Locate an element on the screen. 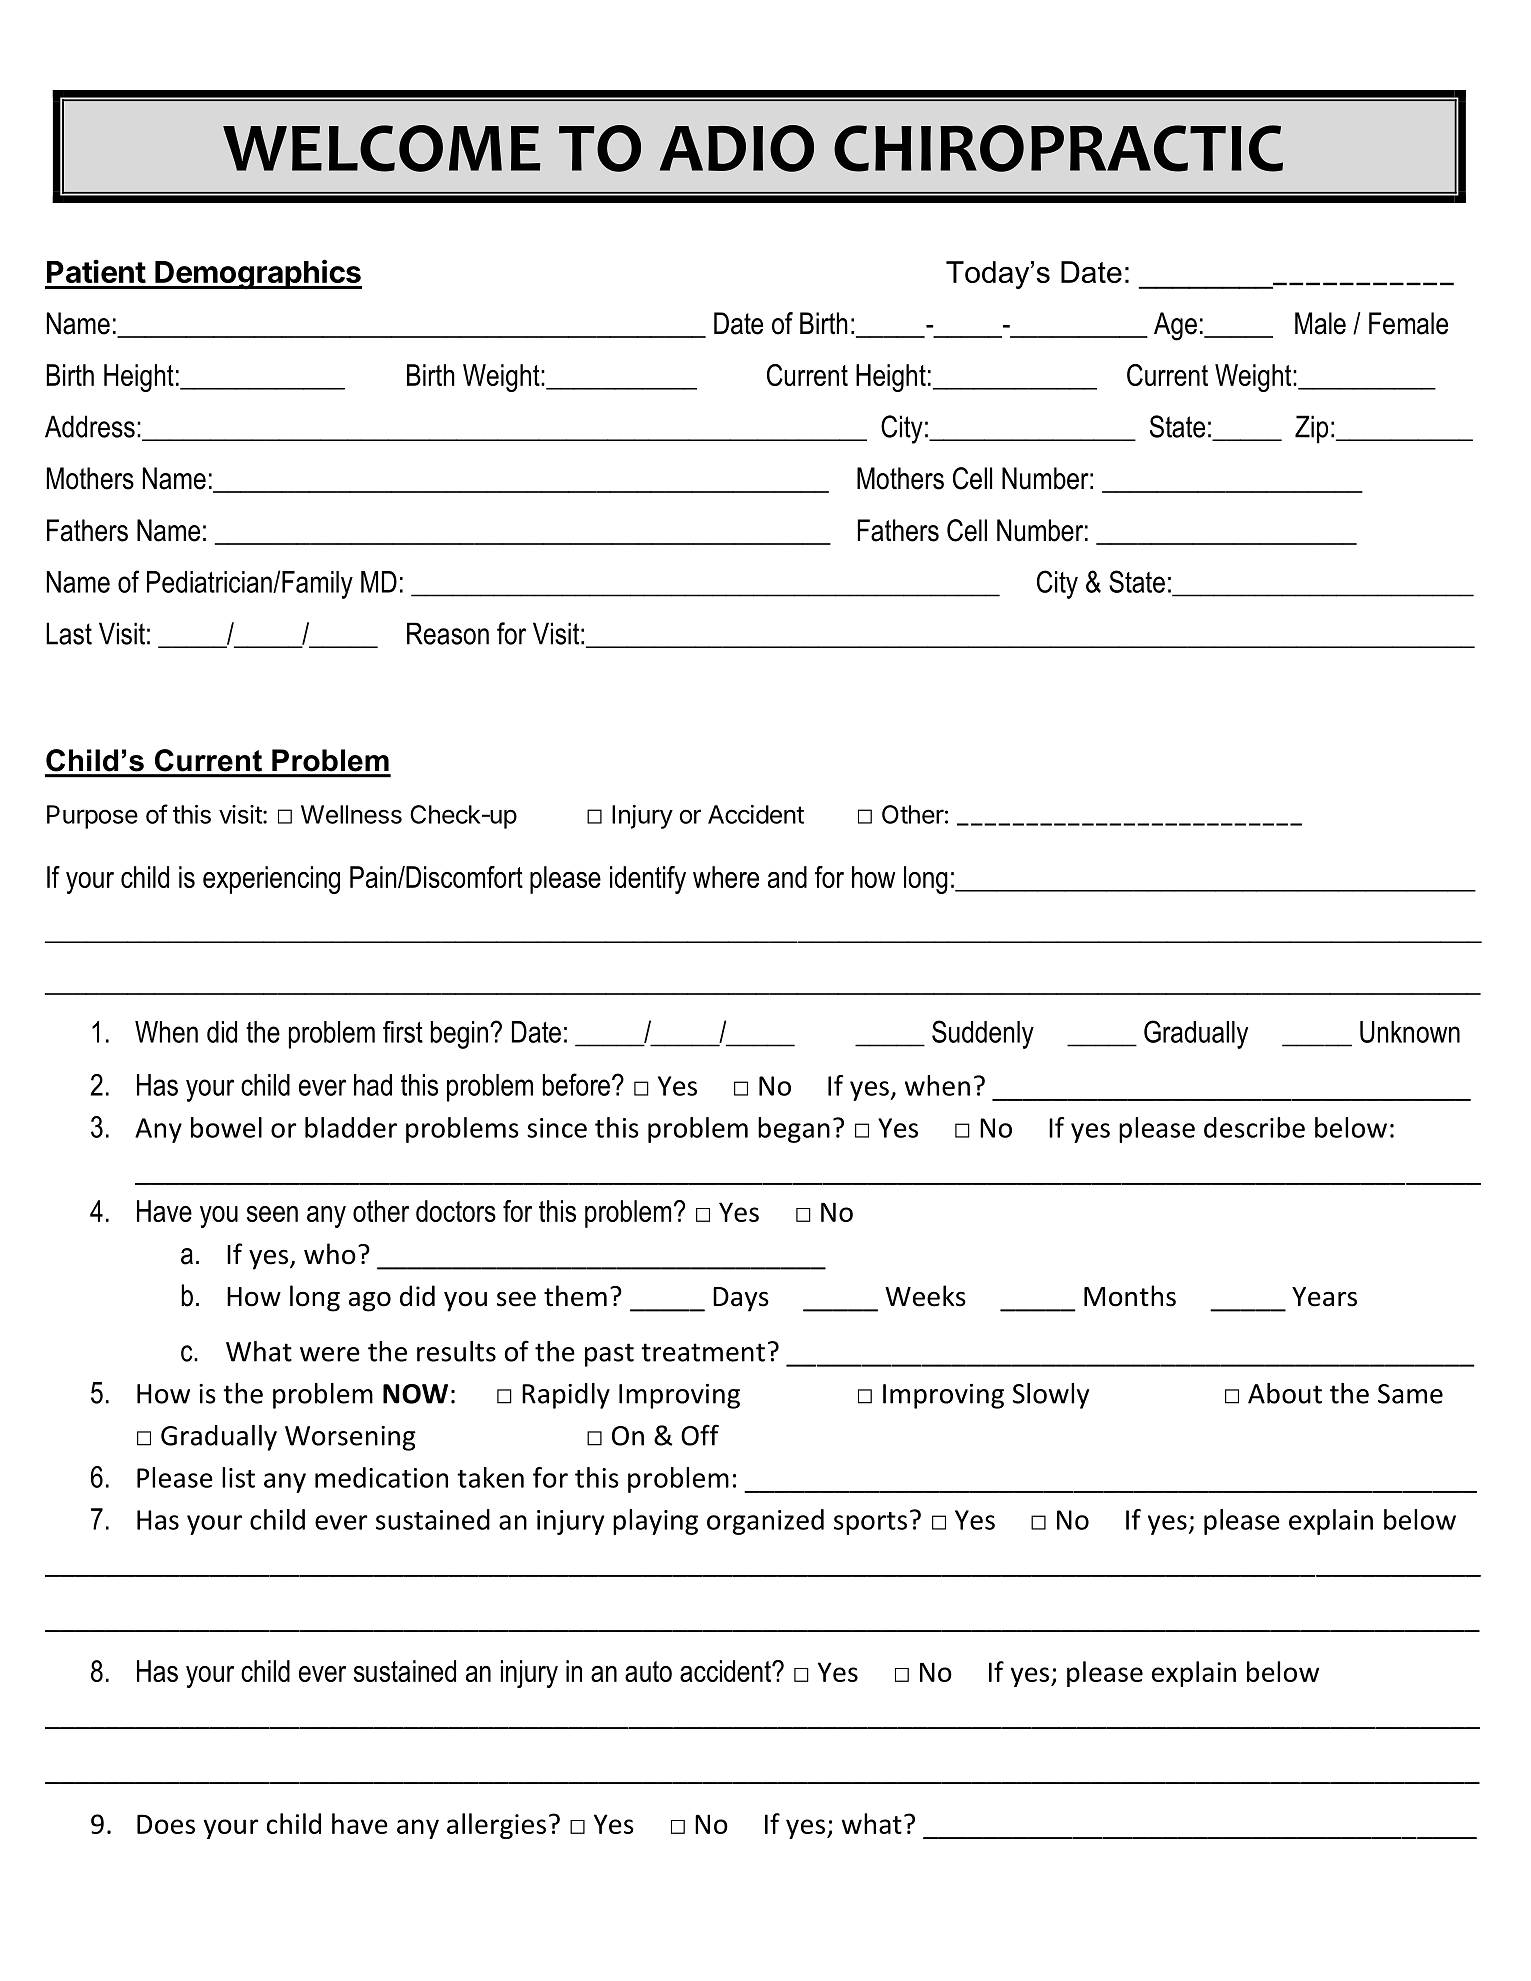  Unknown is located at coordinates (1410, 1032).
